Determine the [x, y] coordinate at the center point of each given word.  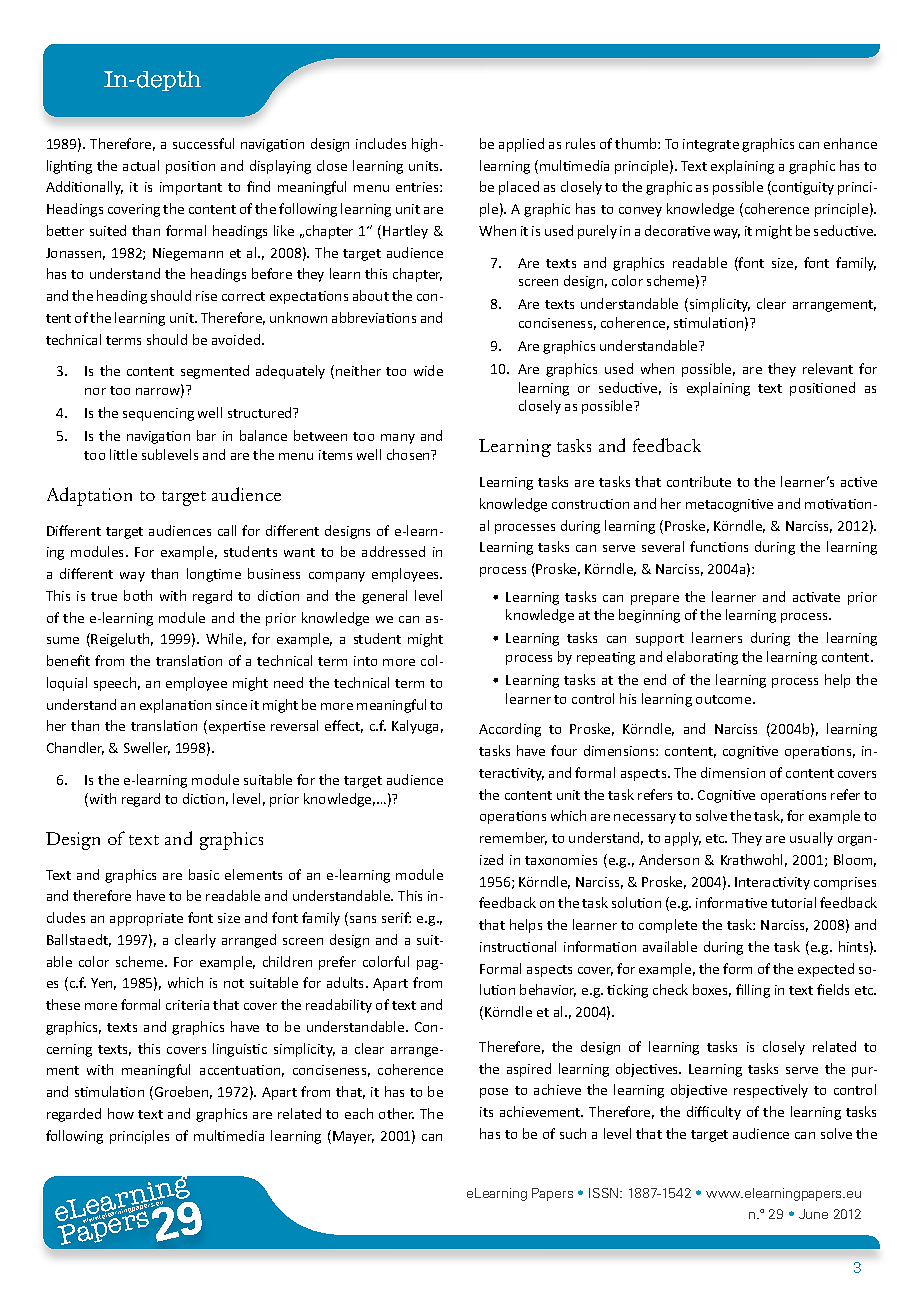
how [121, 1113]
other [396, 1113]
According [510, 730]
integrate [711, 145]
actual [141, 165]
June [813, 1214]
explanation [175, 706]
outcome [725, 699]
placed [519, 188]
